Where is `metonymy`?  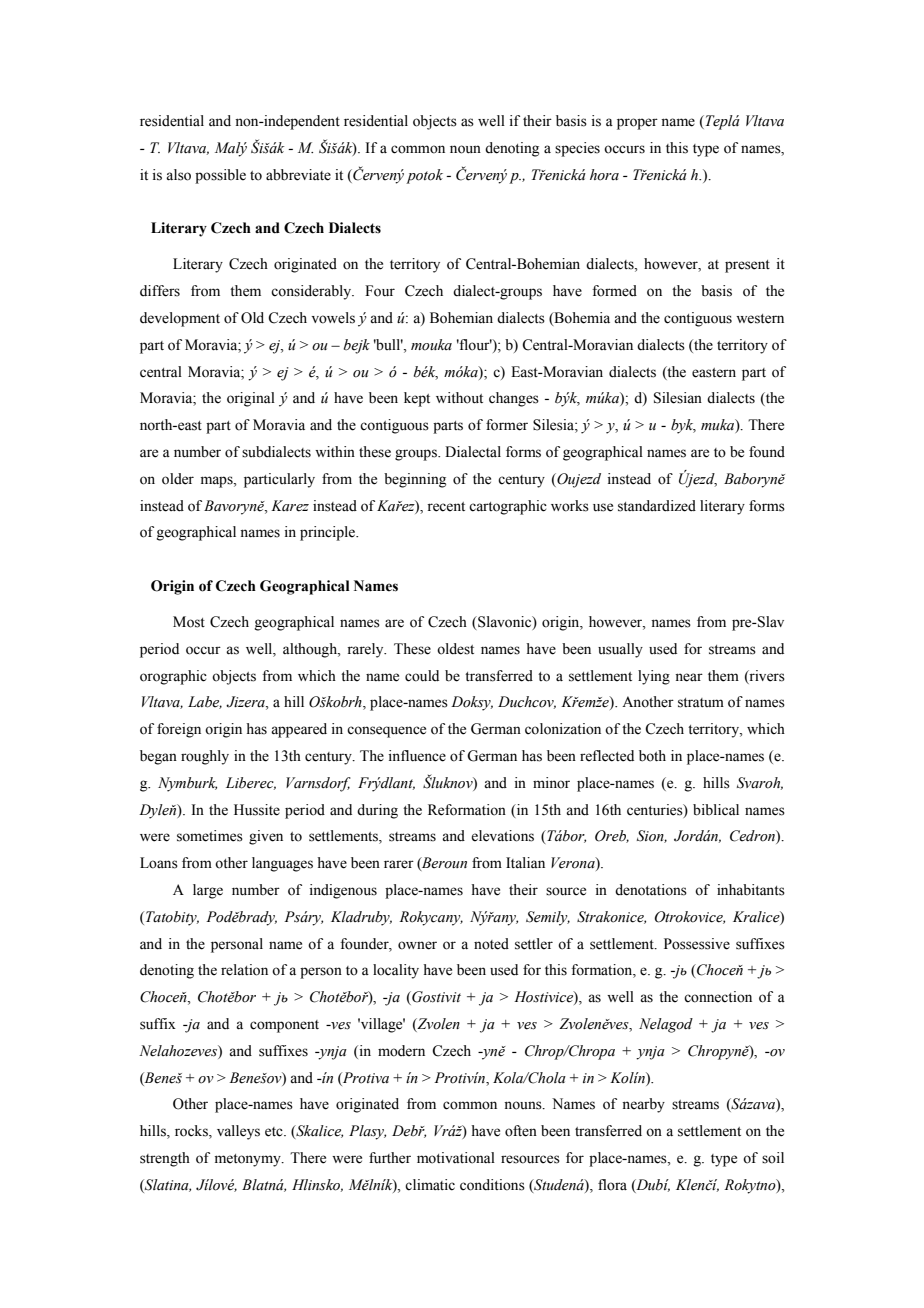 metonymy is located at coordinates (249, 1160).
